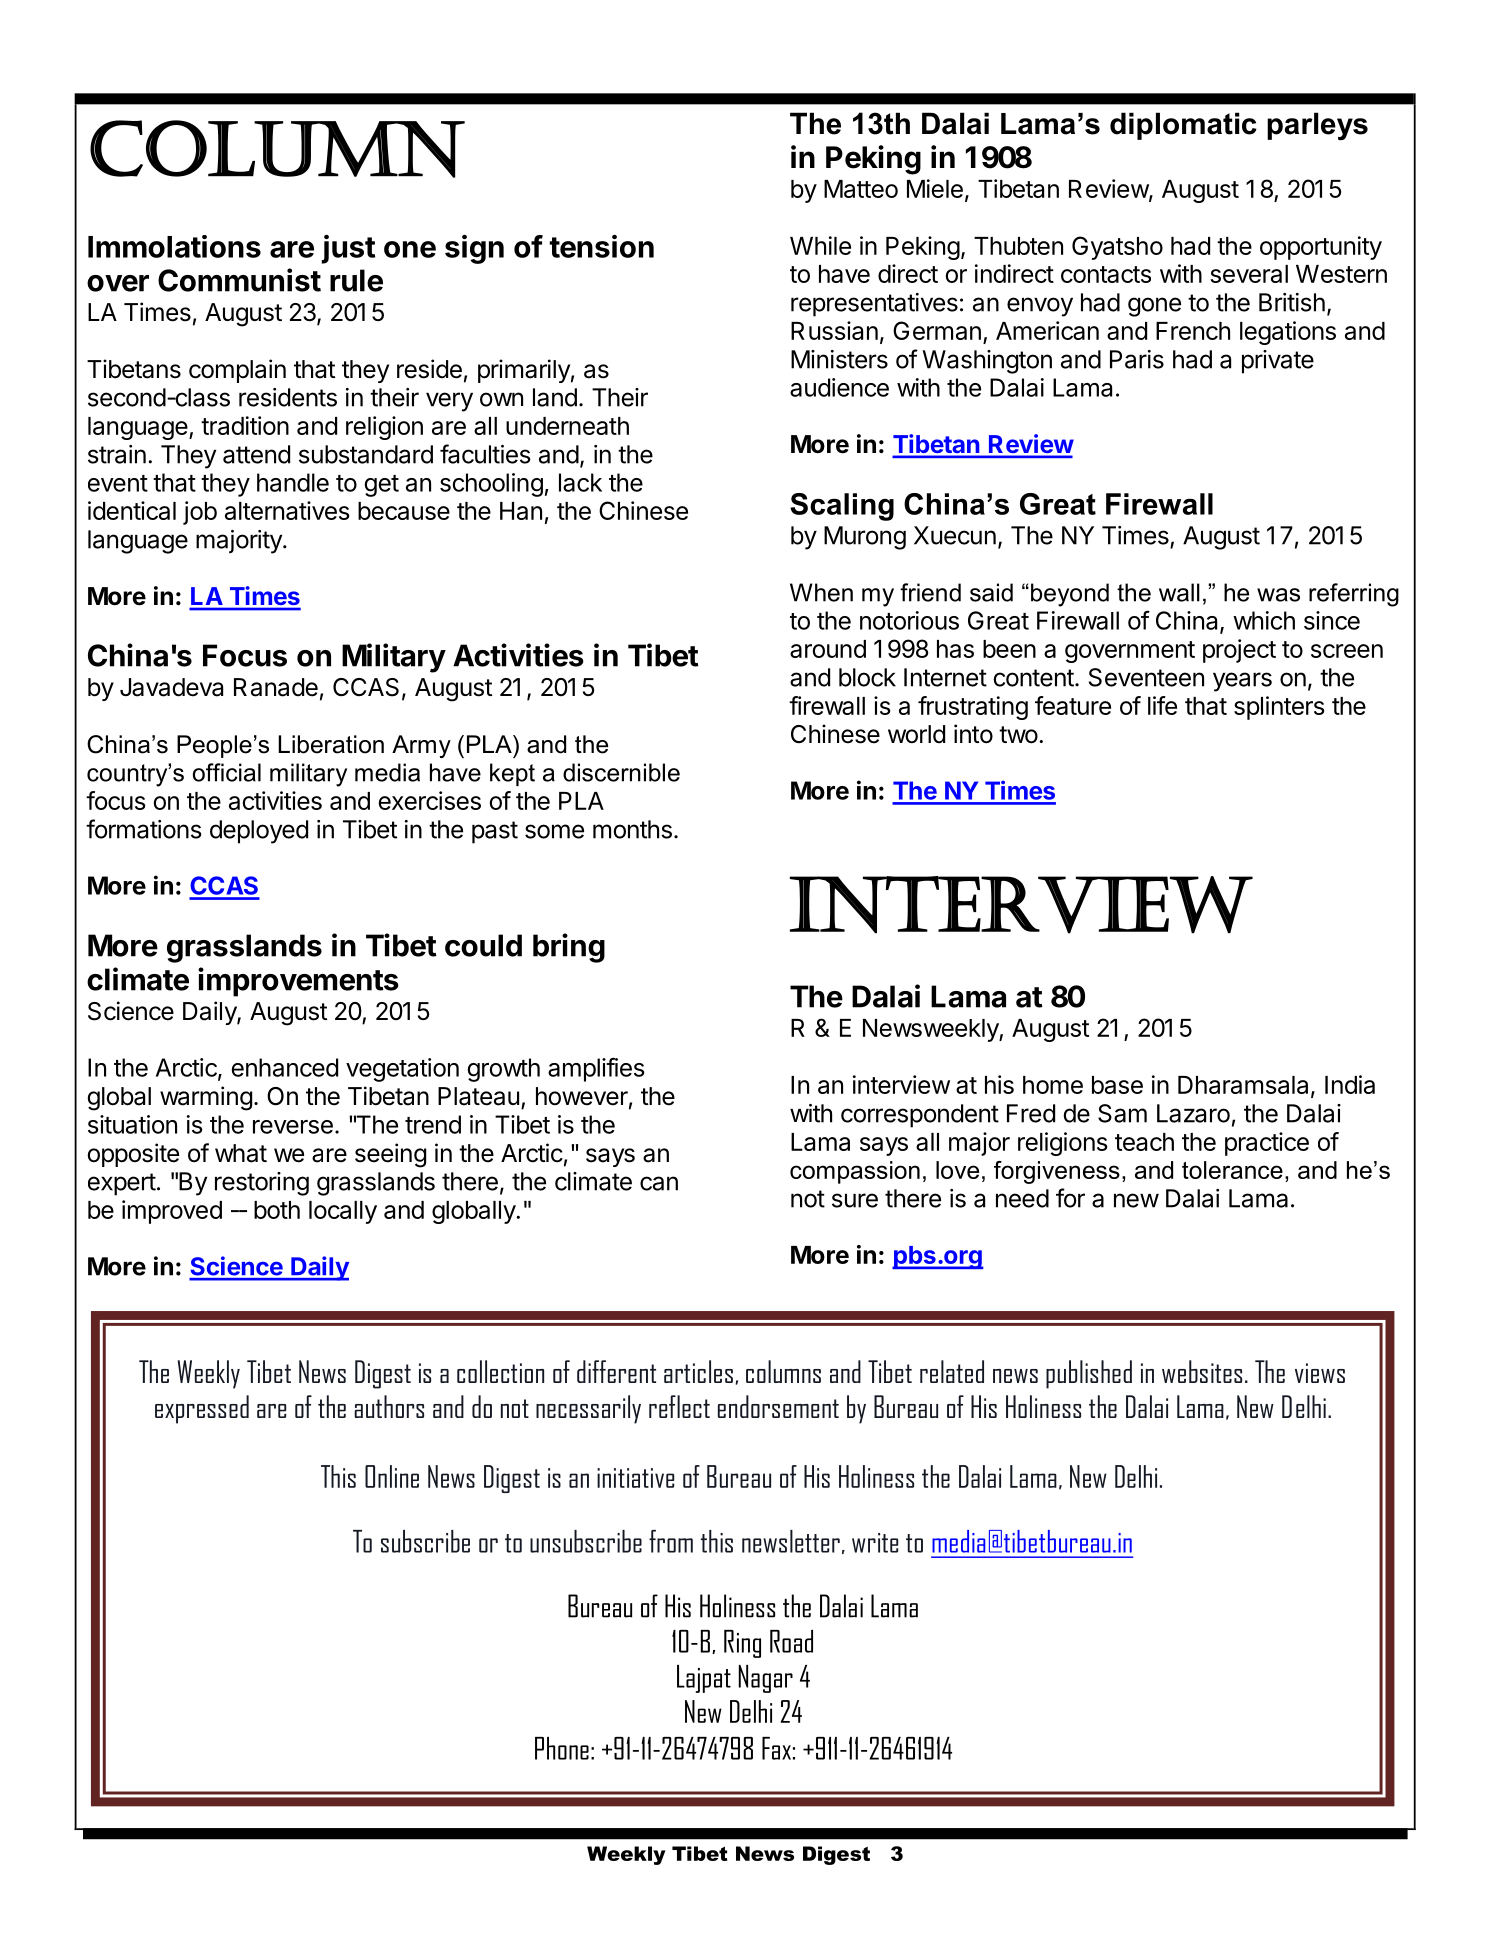 Image resolution: width=1512 pixels, height=1956 pixels. What do you see at coordinates (1183, 126) in the screenshot?
I see `diplomatic` at bounding box center [1183, 126].
